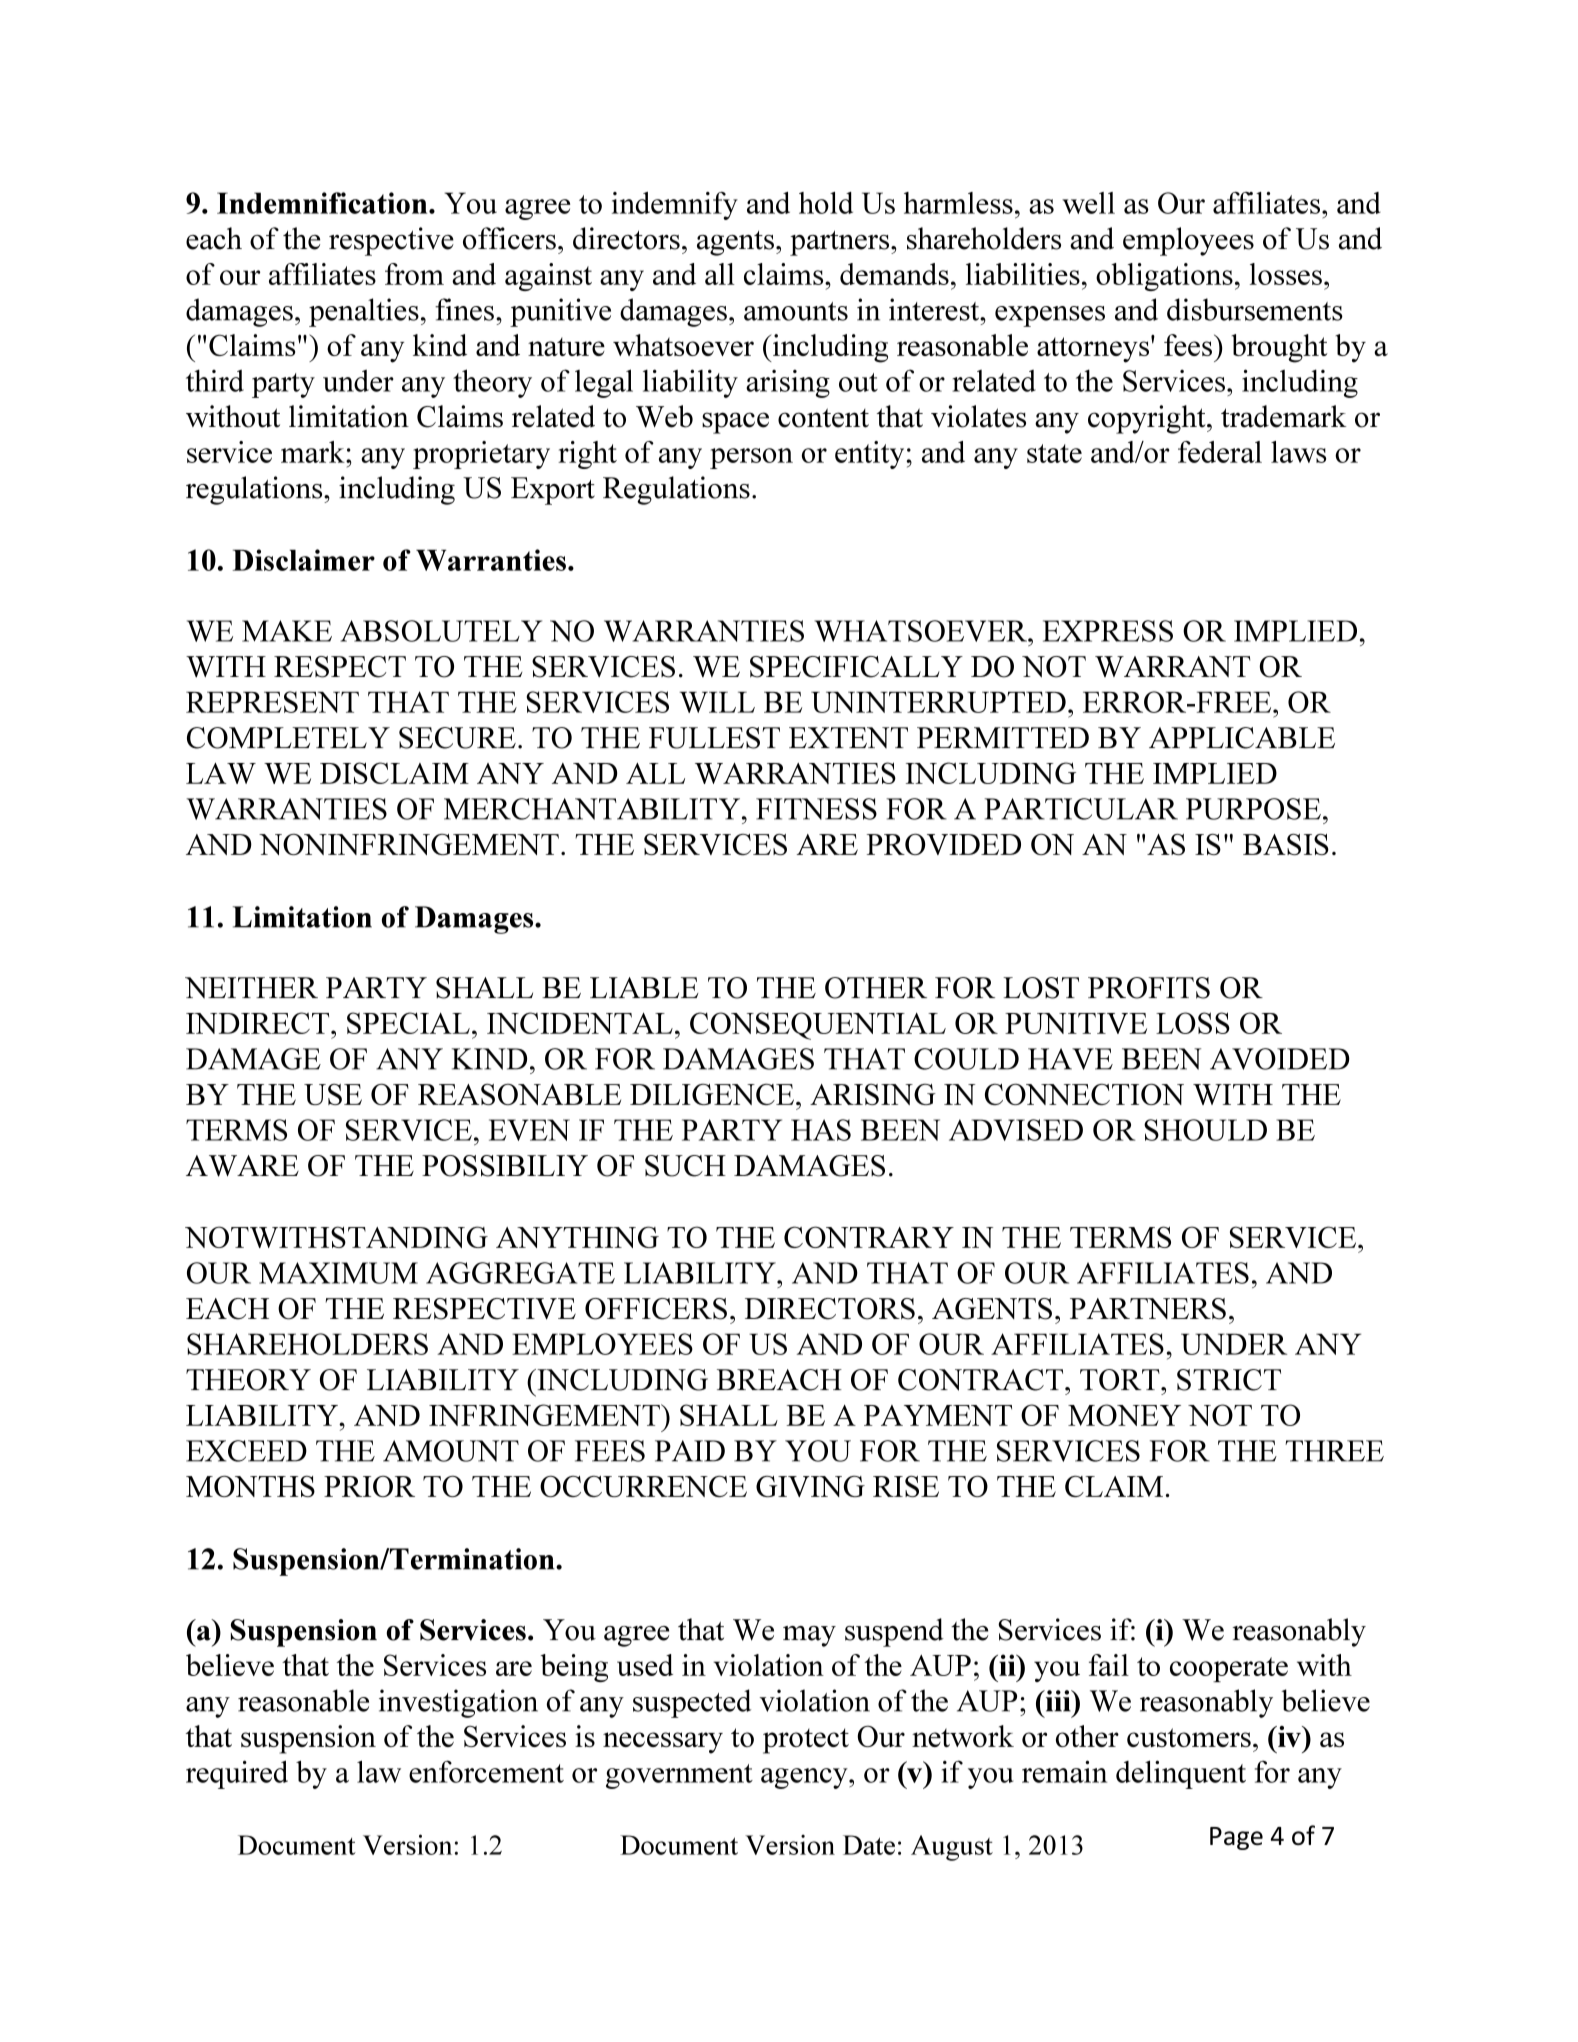 Image resolution: width=1578 pixels, height=2042 pixels. Describe the element at coordinates (1164, 277) in the document. I see `obligations` at that location.
